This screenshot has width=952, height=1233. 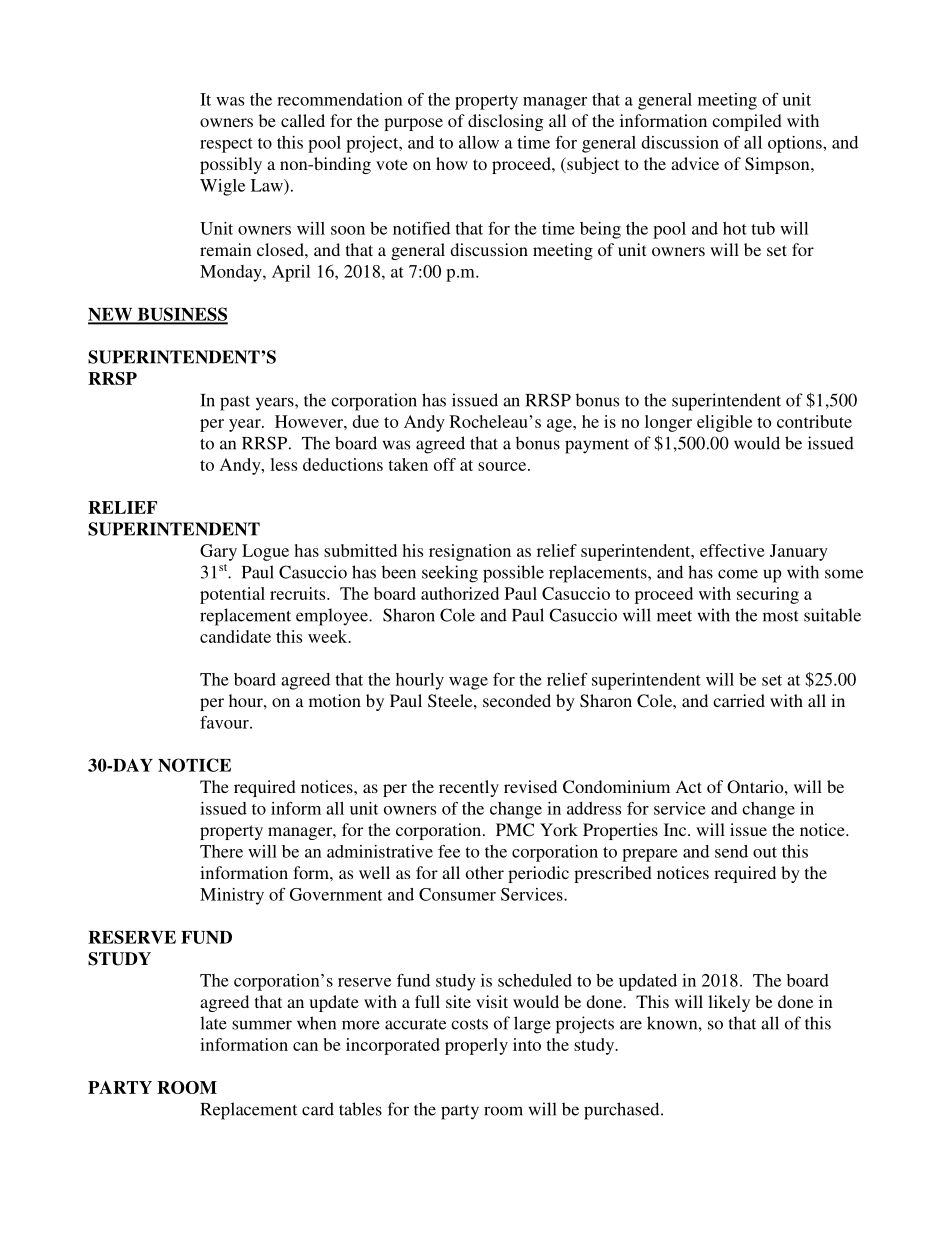 What do you see at coordinates (597, 446) in the screenshot?
I see `payment` at bounding box center [597, 446].
